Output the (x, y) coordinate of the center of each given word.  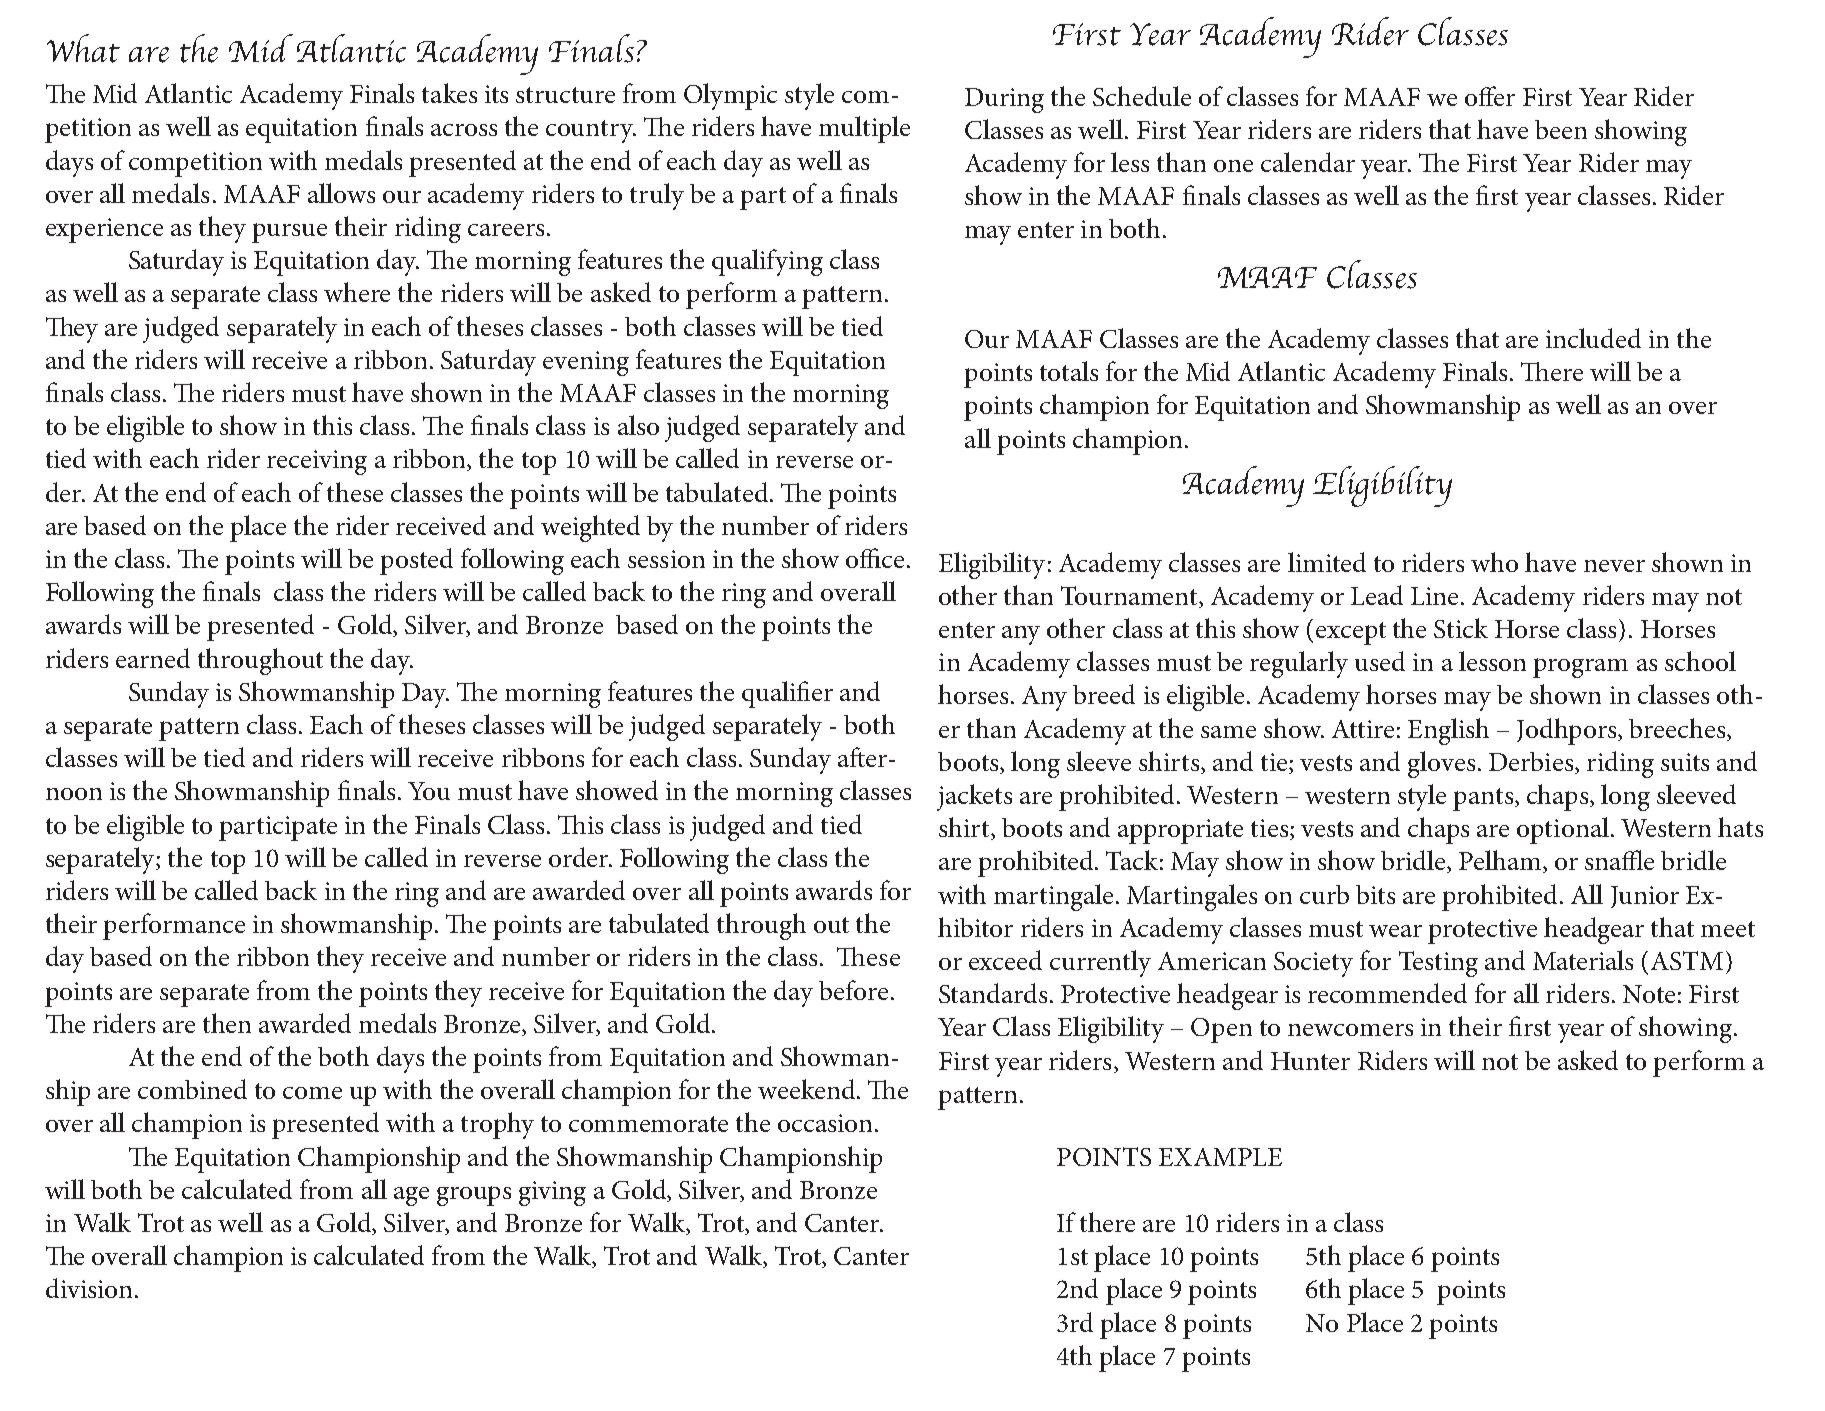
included (1593, 338)
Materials (1583, 960)
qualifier (787, 694)
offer (1490, 96)
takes (449, 93)
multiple (864, 129)
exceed (1005, 960)
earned (153, 658)
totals (1069, 371)
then (227, 1023)
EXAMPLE (1220, 1157)
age (411, 1196)
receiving (317, 462)
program (1580, 668)
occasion (825, 1123)
